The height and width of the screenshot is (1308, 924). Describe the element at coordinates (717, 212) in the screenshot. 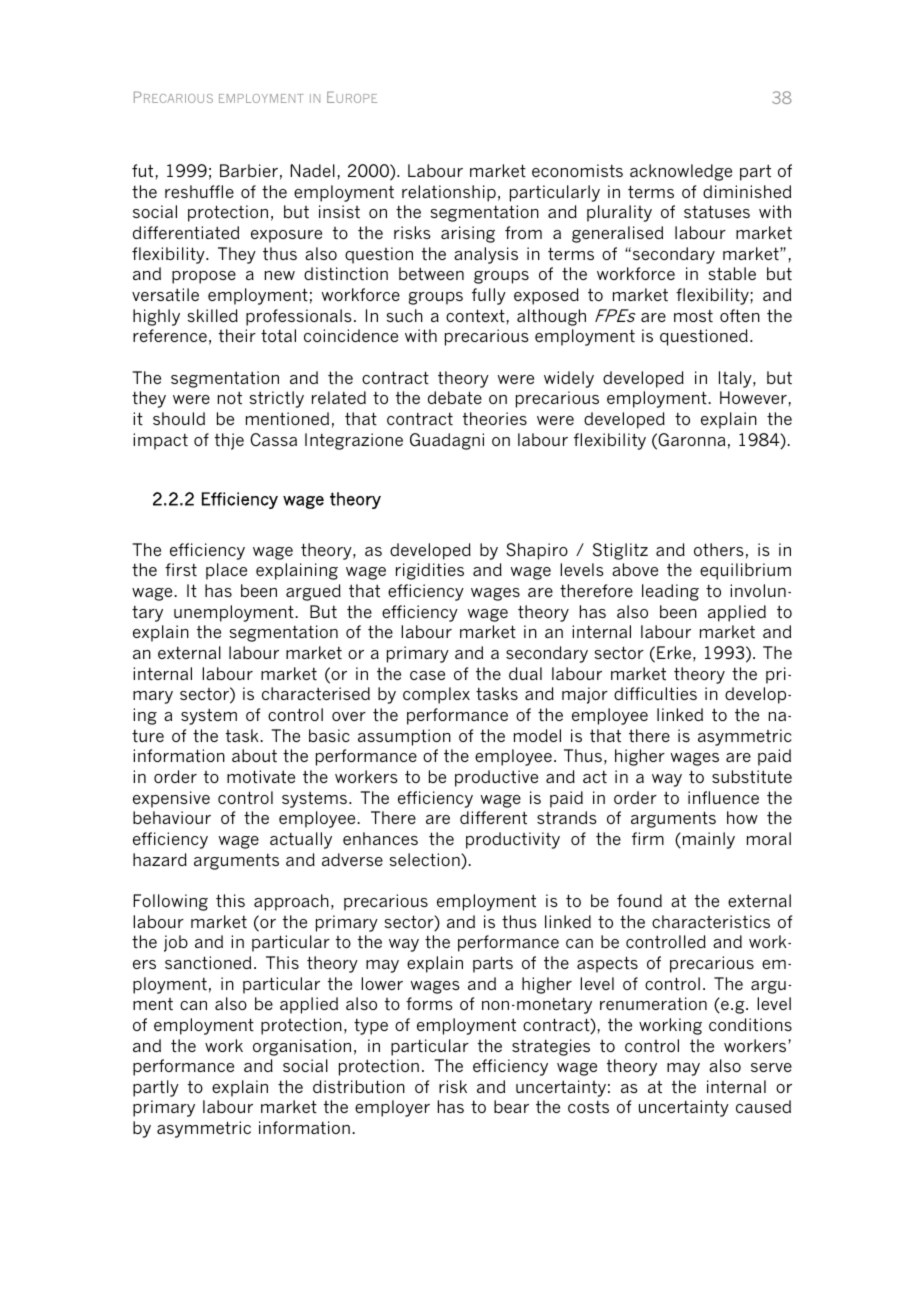

I see `statuses` at that location.
